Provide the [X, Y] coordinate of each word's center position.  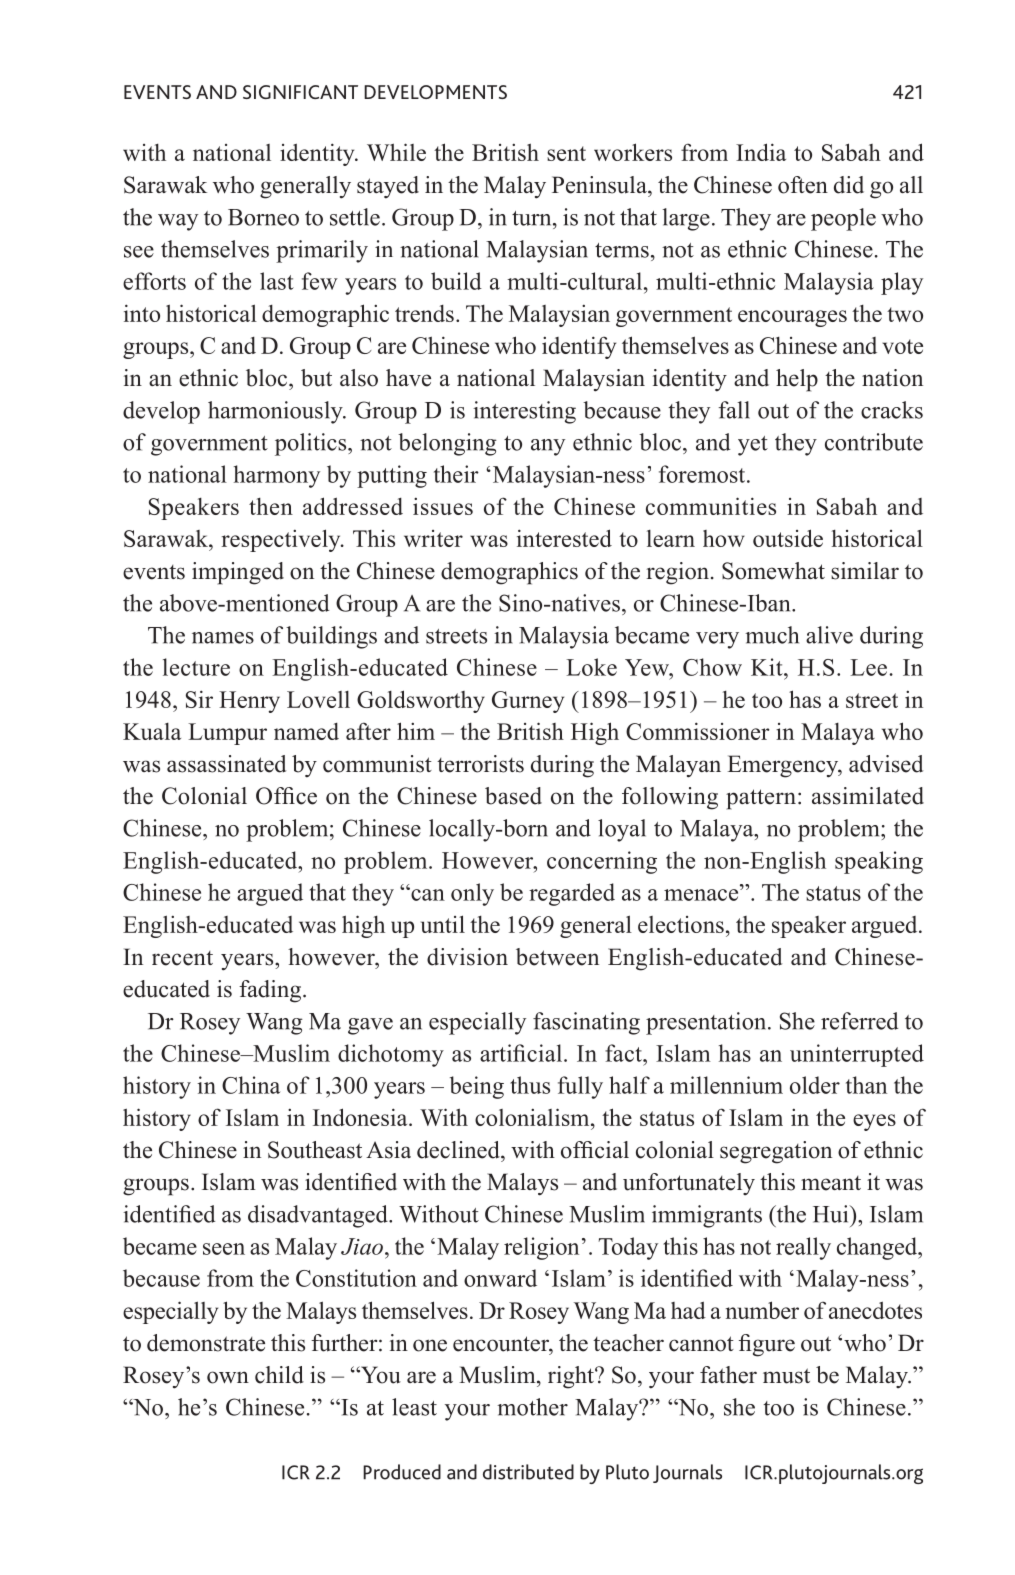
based [513, 796]
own [228, 1377]
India [761, 152]
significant [300, 92]
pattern [761, 799]
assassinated [226, 764]
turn [533, 218]
